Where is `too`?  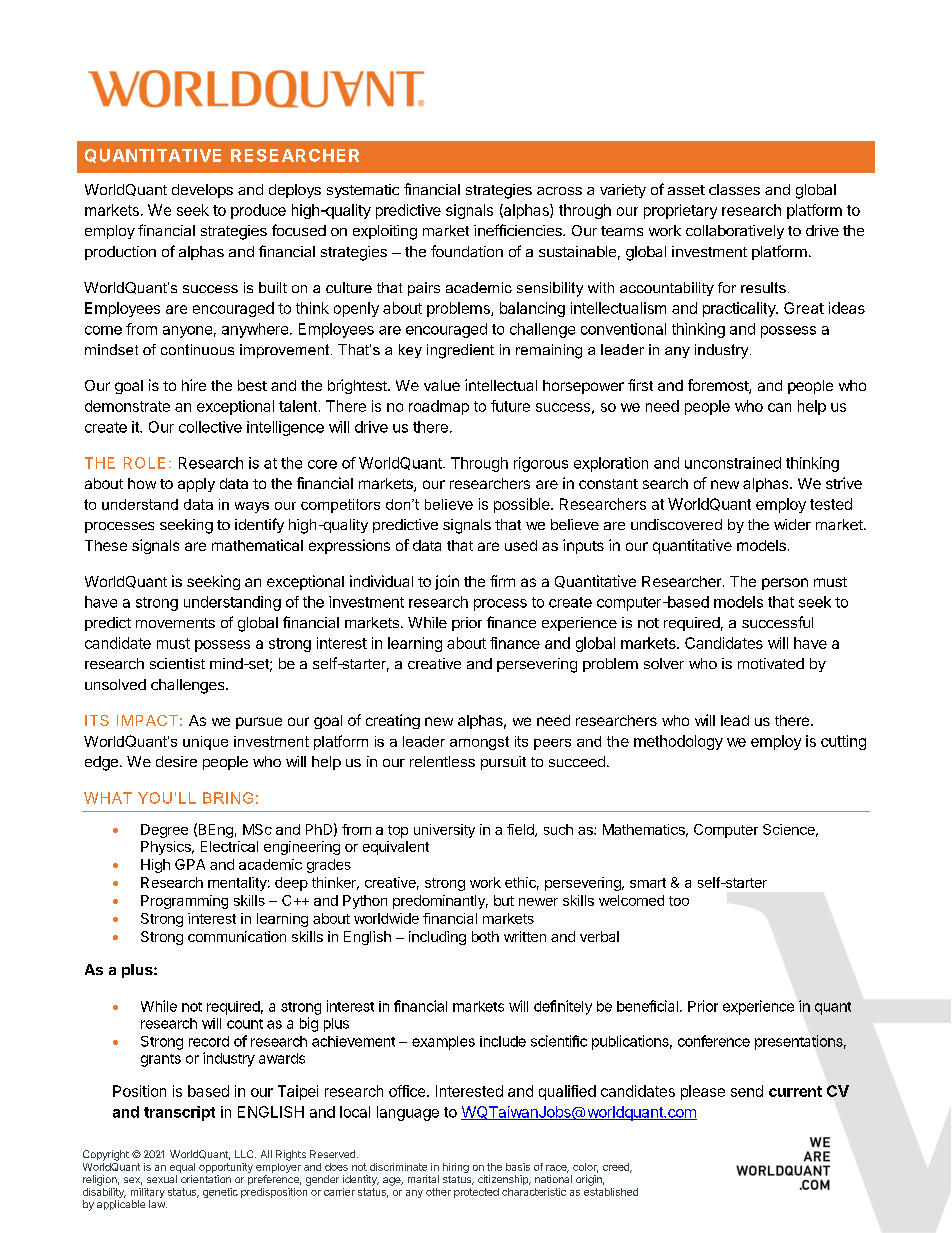 too is located at coordinates (679, 901).
